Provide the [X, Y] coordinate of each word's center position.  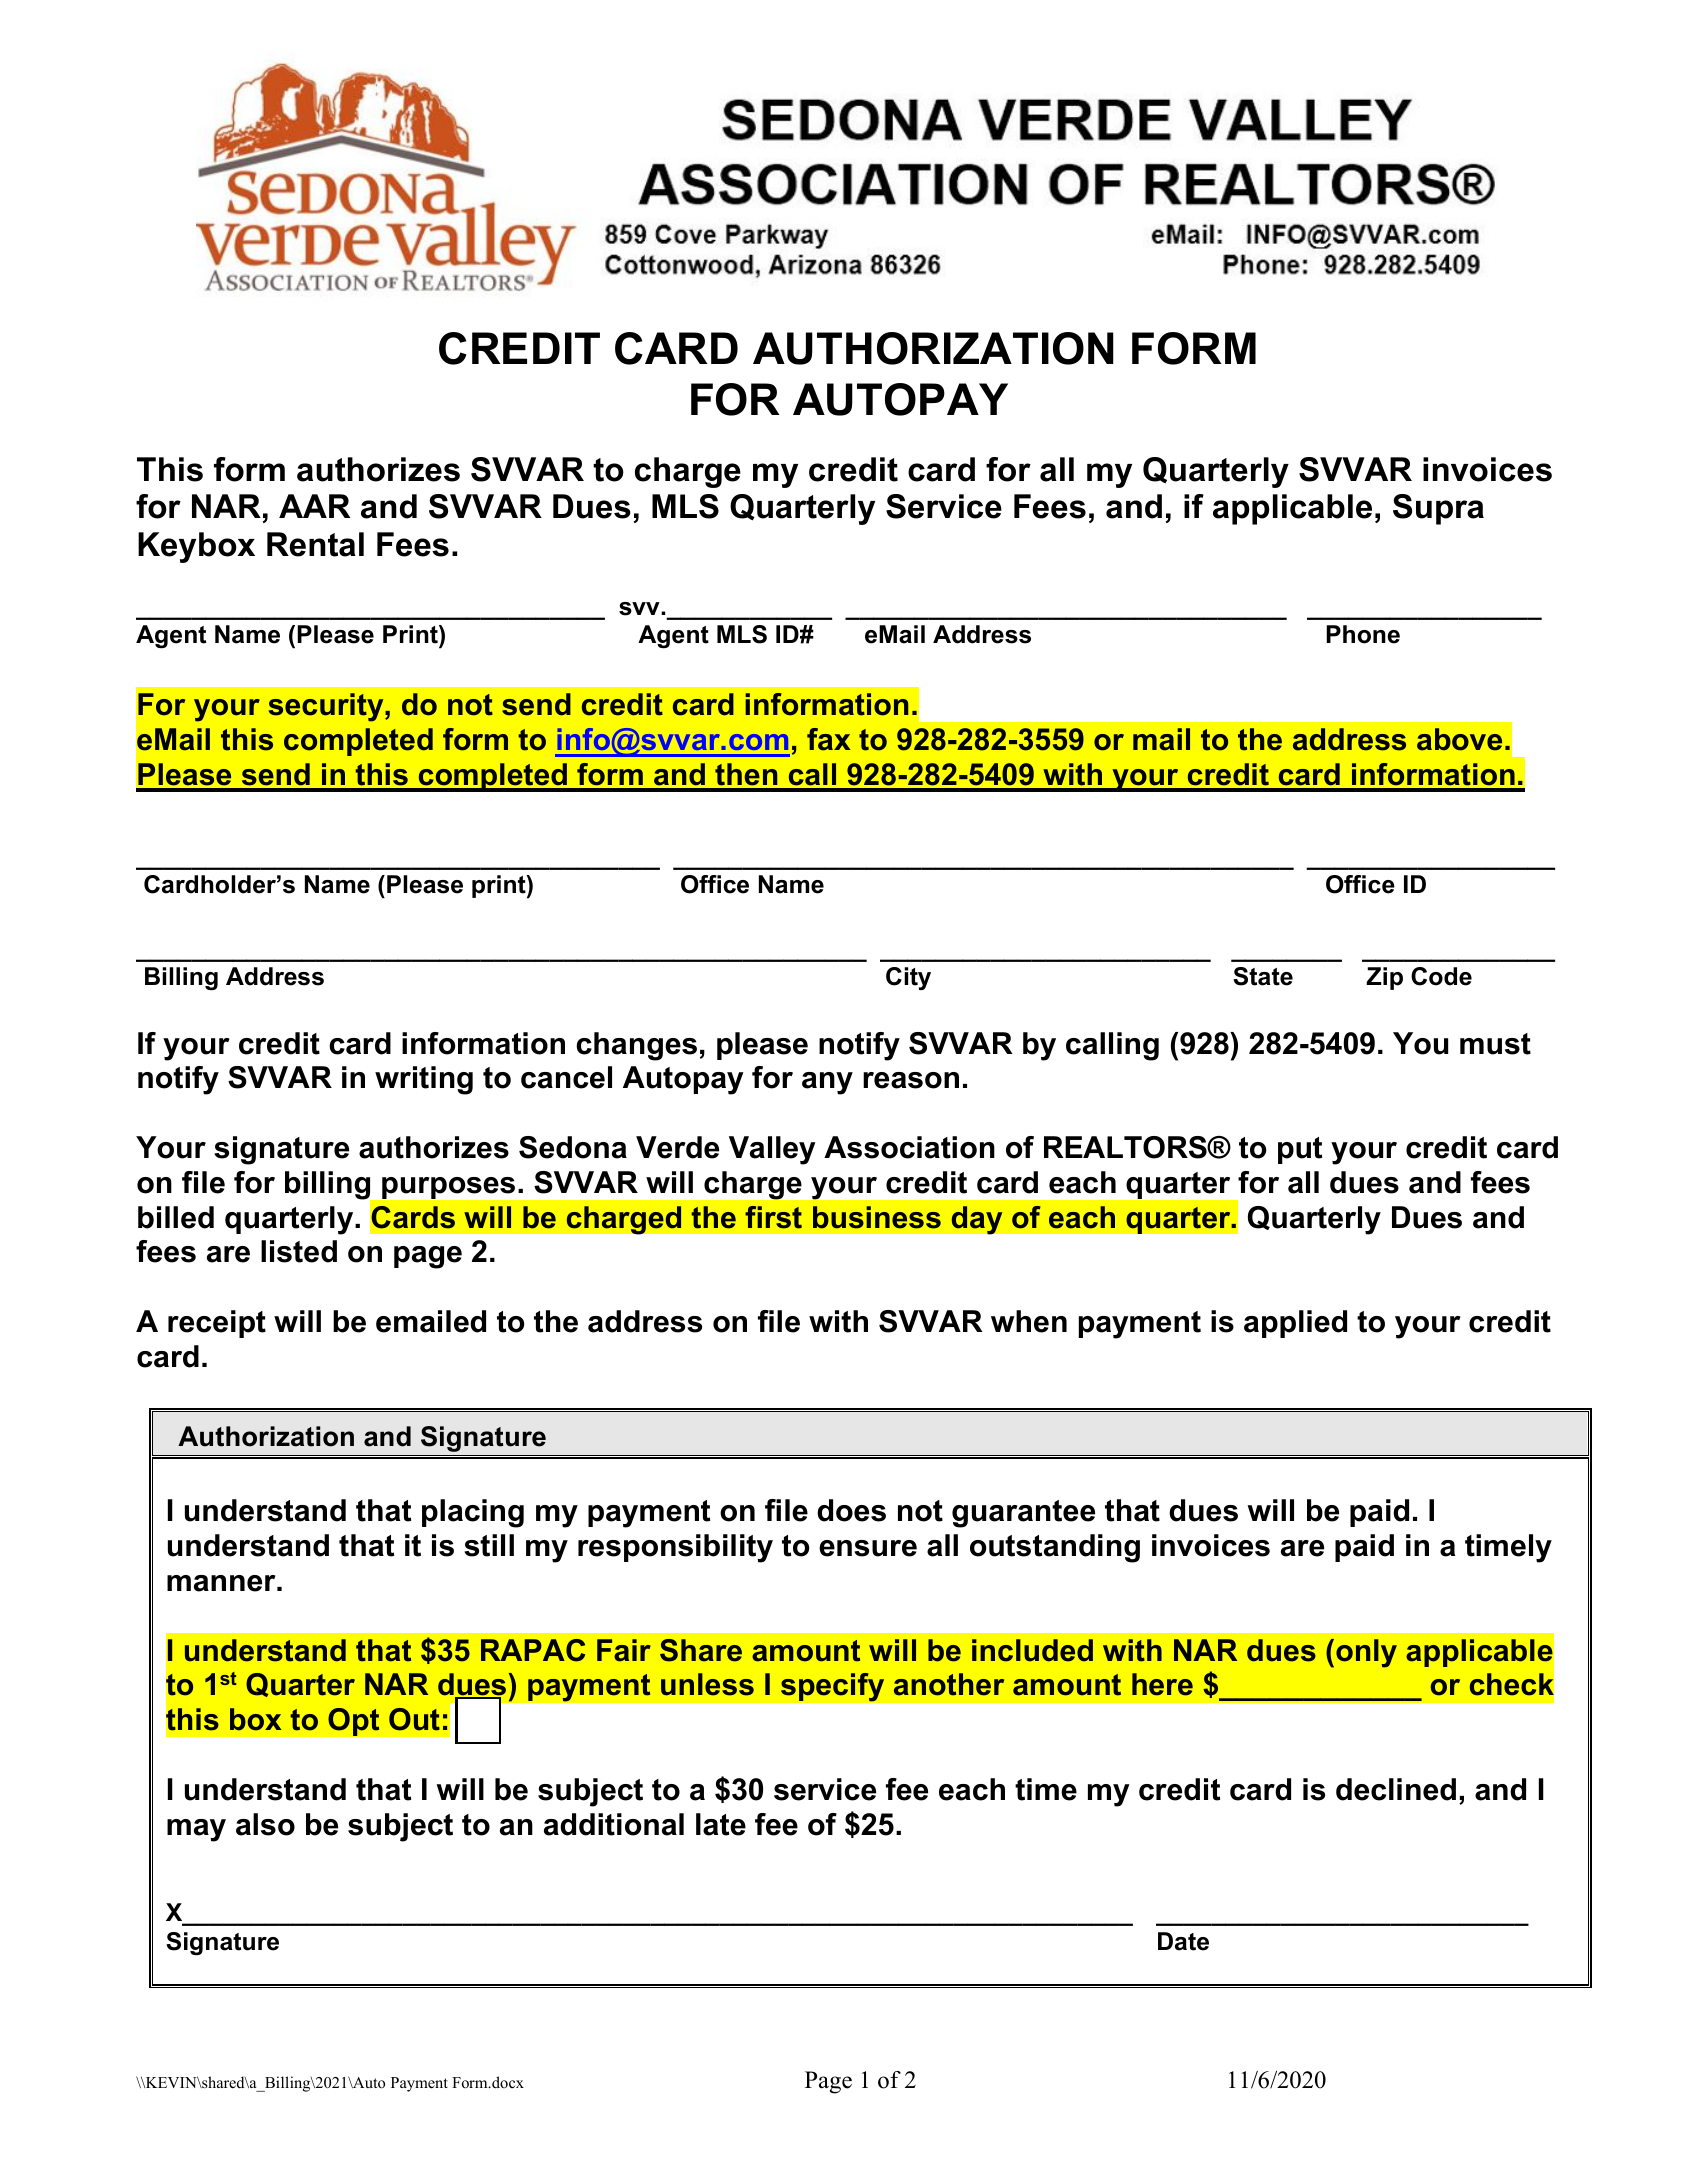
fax [828, 739]
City [908, 978]
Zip [1384, 978]
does [851, 1510]
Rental [315, 544]
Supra [1438, 509]
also [265, 1824]
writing [424, 1080]
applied [1295, 1324]
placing [473, 1513]
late [721, 1824]
